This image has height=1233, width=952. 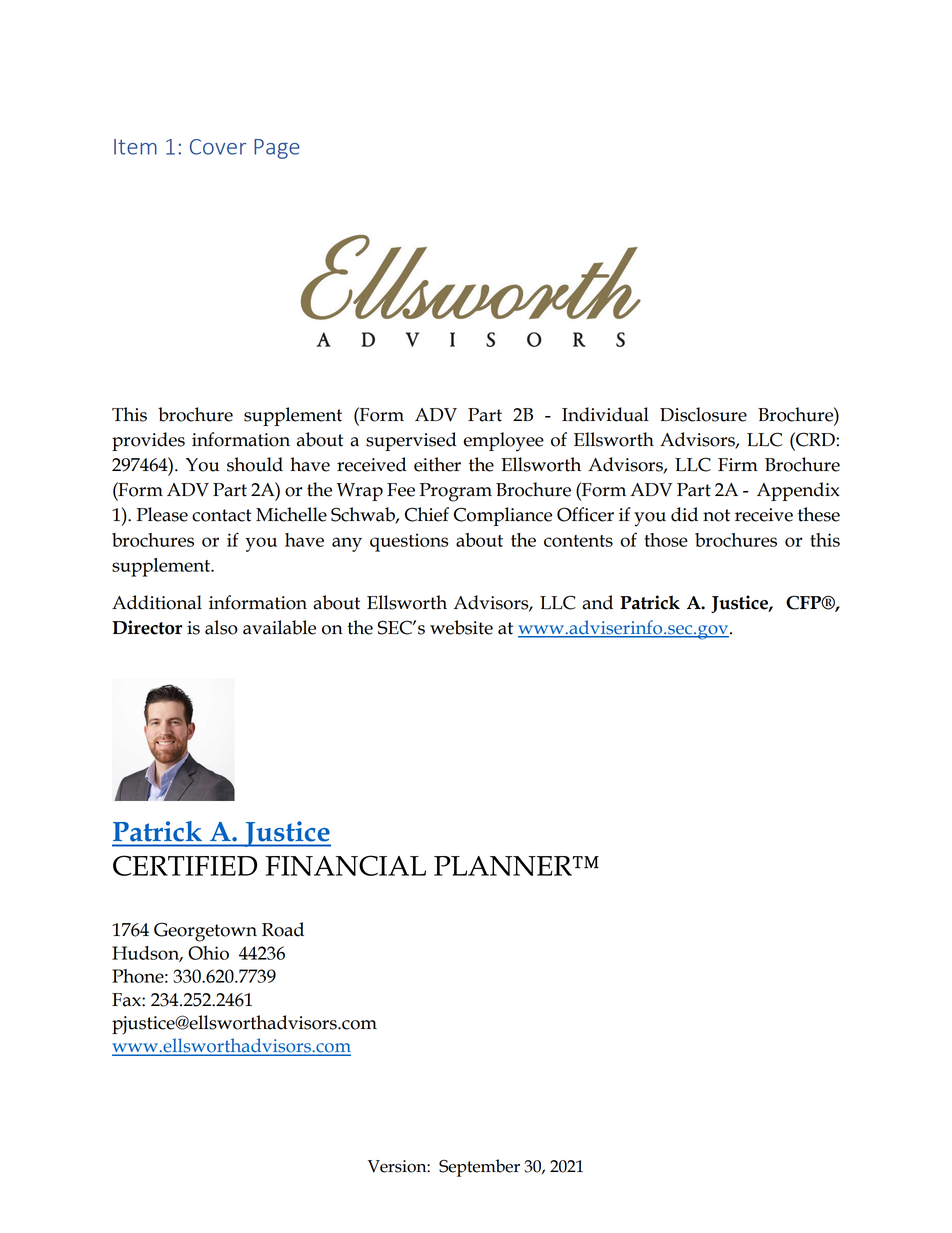 I want to click on September, so click(x=479, y=1168).
